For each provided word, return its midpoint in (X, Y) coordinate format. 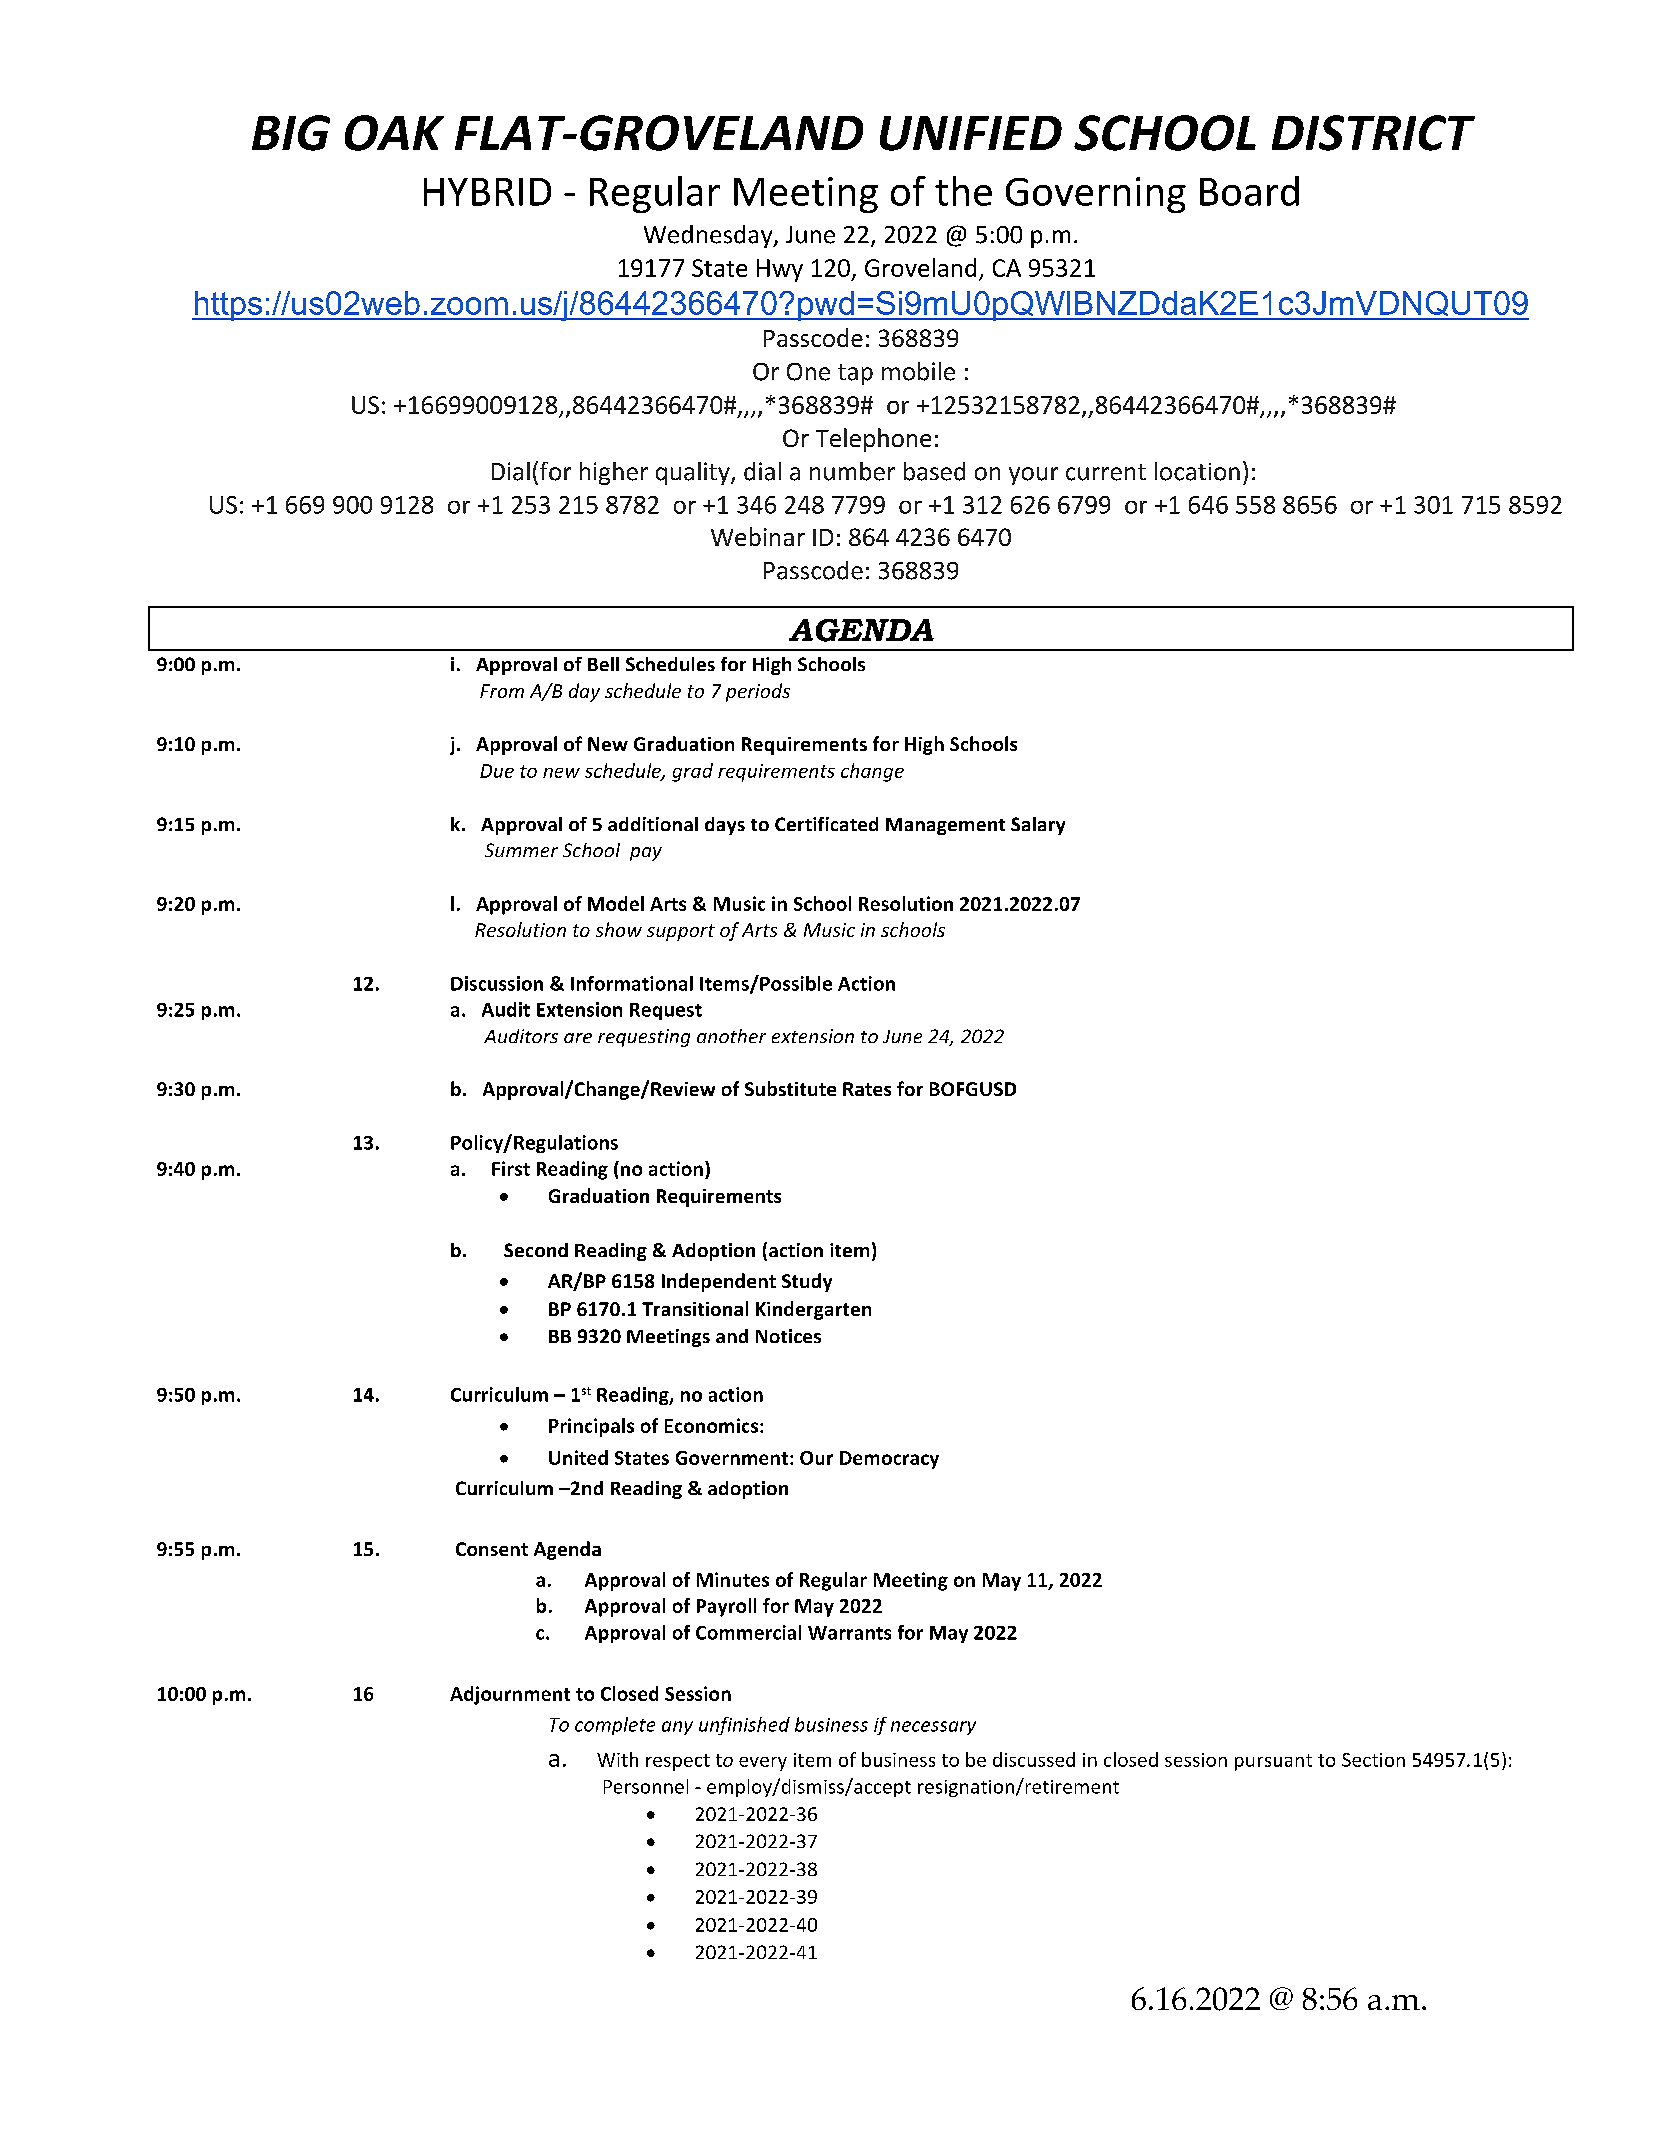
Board (1249, 191)
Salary (1038, 826)
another (731, 1036)
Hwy (780, 270)
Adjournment (510, 1695)
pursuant (1273, 1762)
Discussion (497, 983)
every (763, 1764)
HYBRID (487, 192)
